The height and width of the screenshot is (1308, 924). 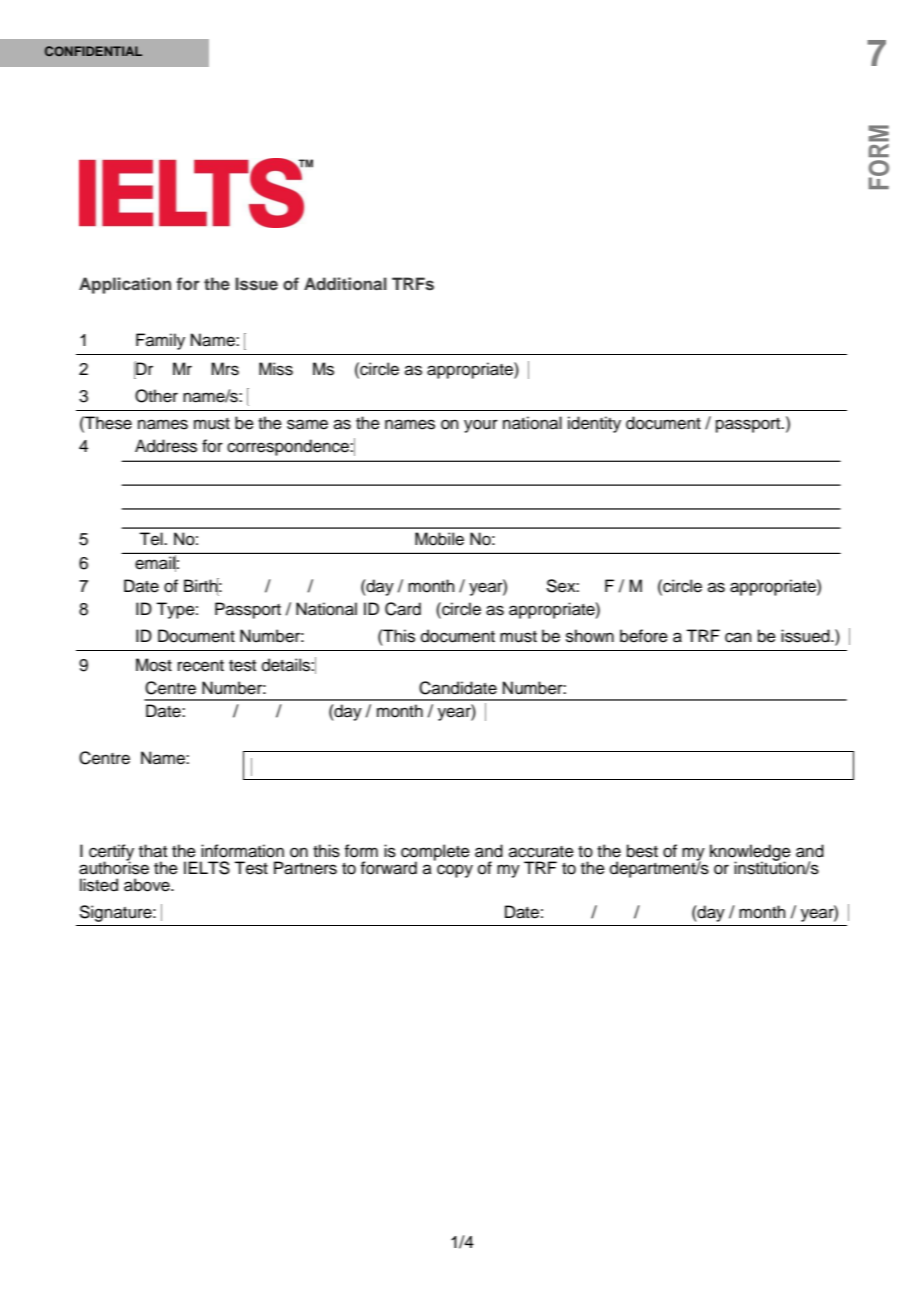 I want to click on Address, so click(x=166, y=446).
